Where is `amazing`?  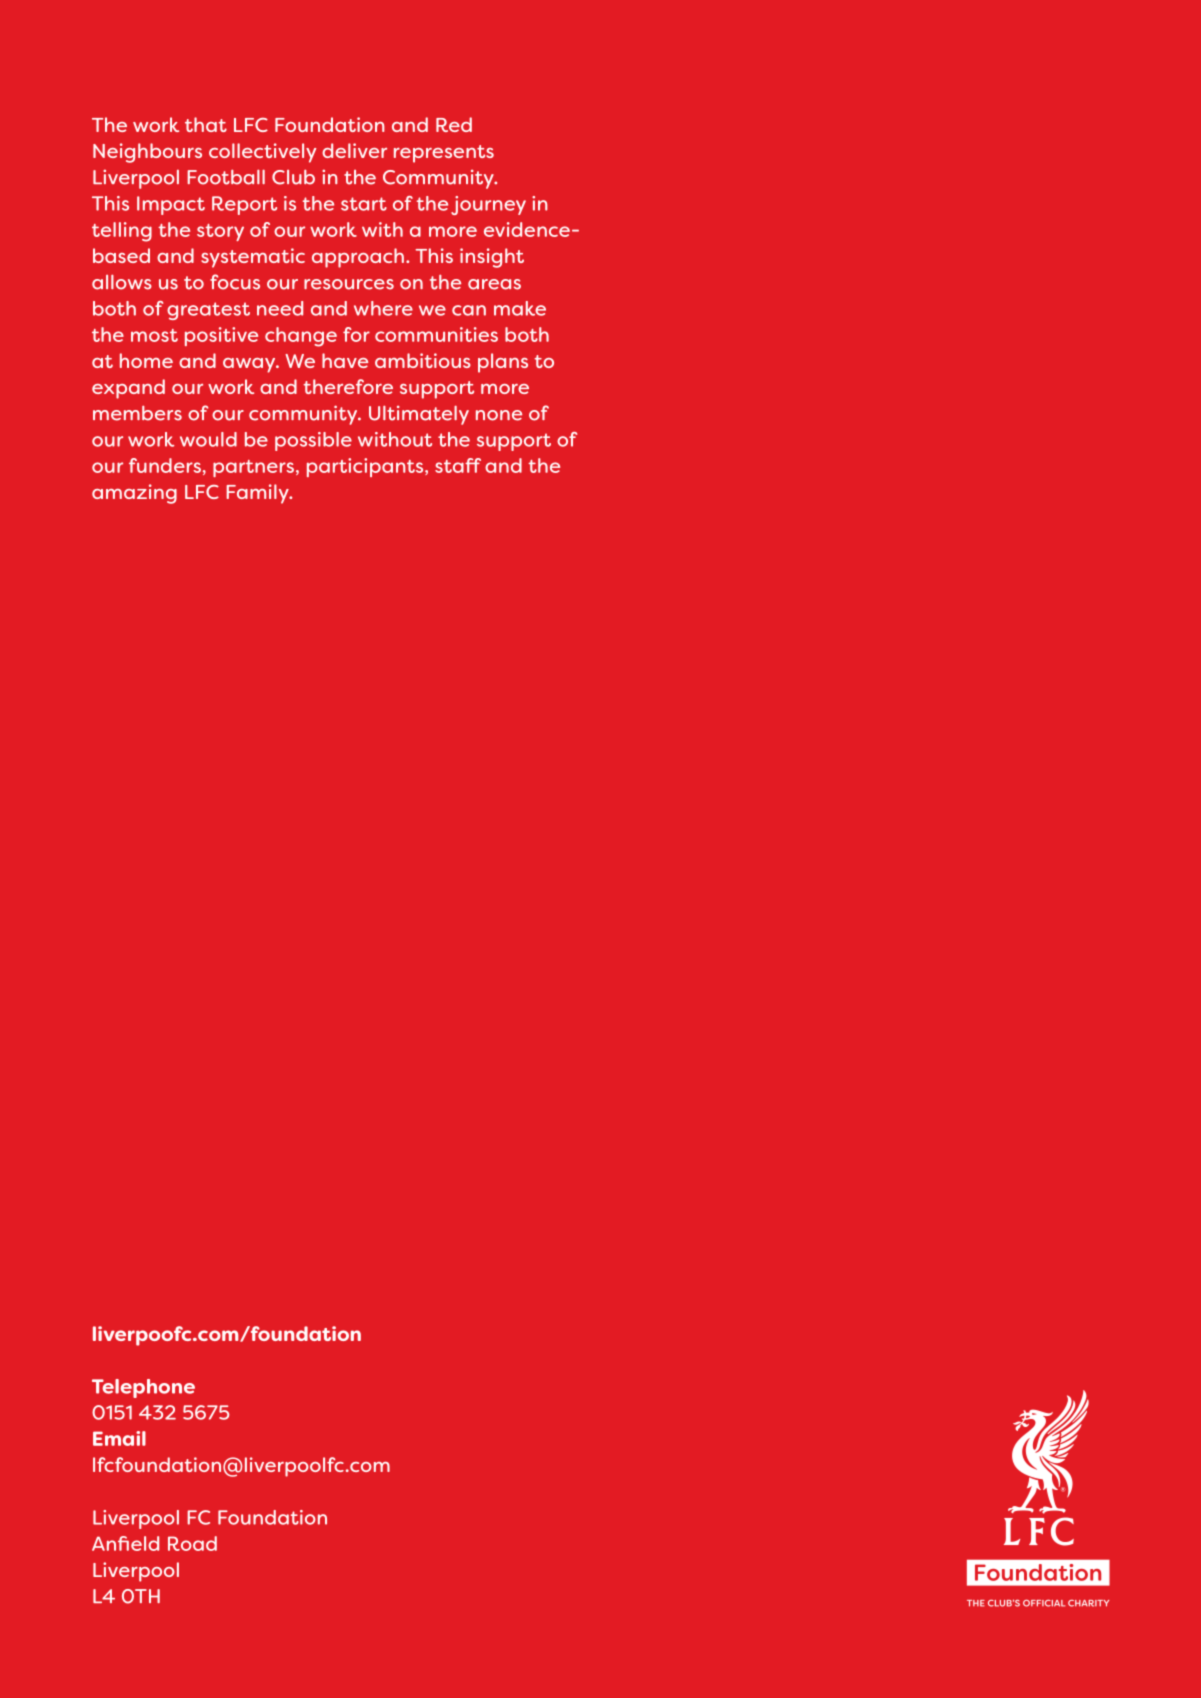
amazing is located at coordinates (134, 494).
